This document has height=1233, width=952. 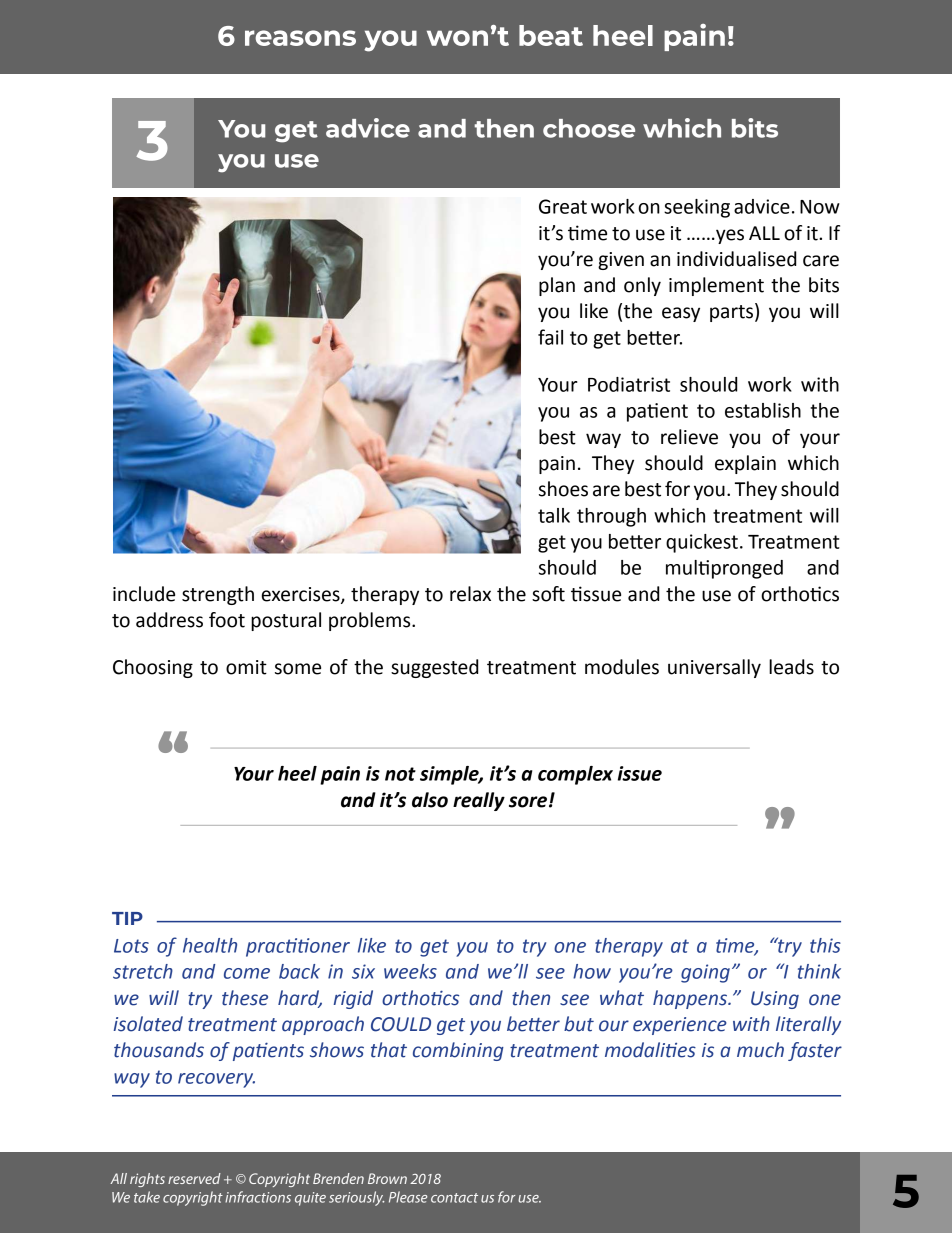 What do you see at coordinates (300, 38) in the document?
I see `reasons` at bounding box center [300, 38].
